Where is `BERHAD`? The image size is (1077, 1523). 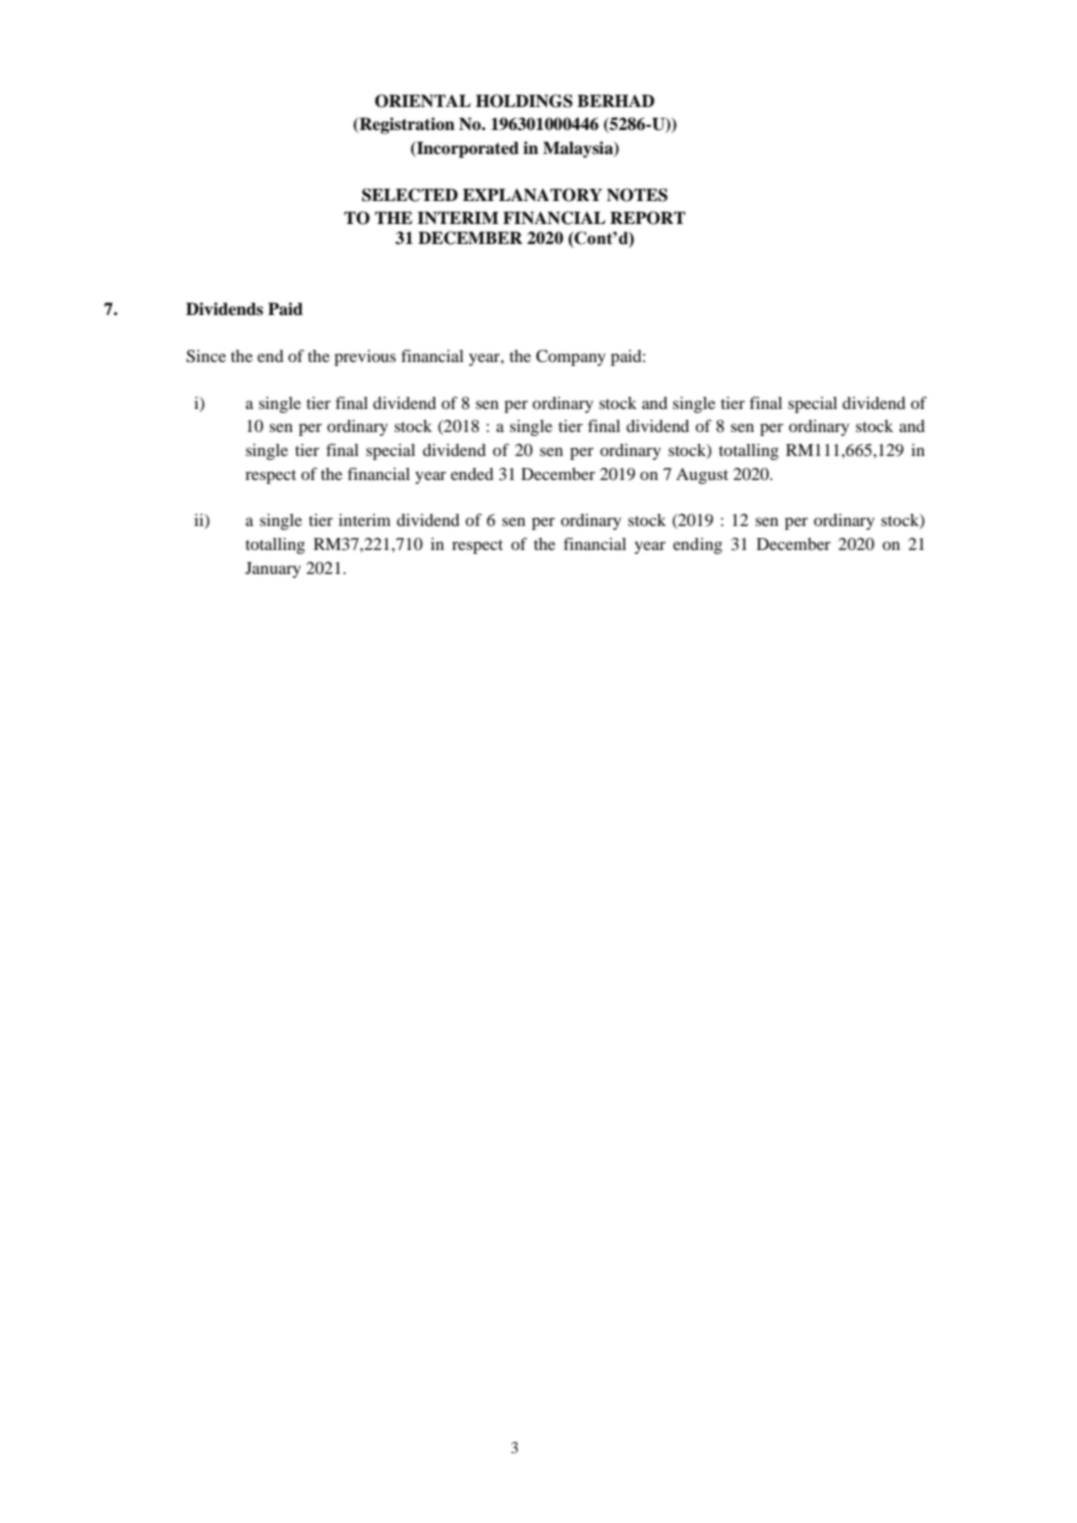
BERHAD is located at coordinates (616, 100).
